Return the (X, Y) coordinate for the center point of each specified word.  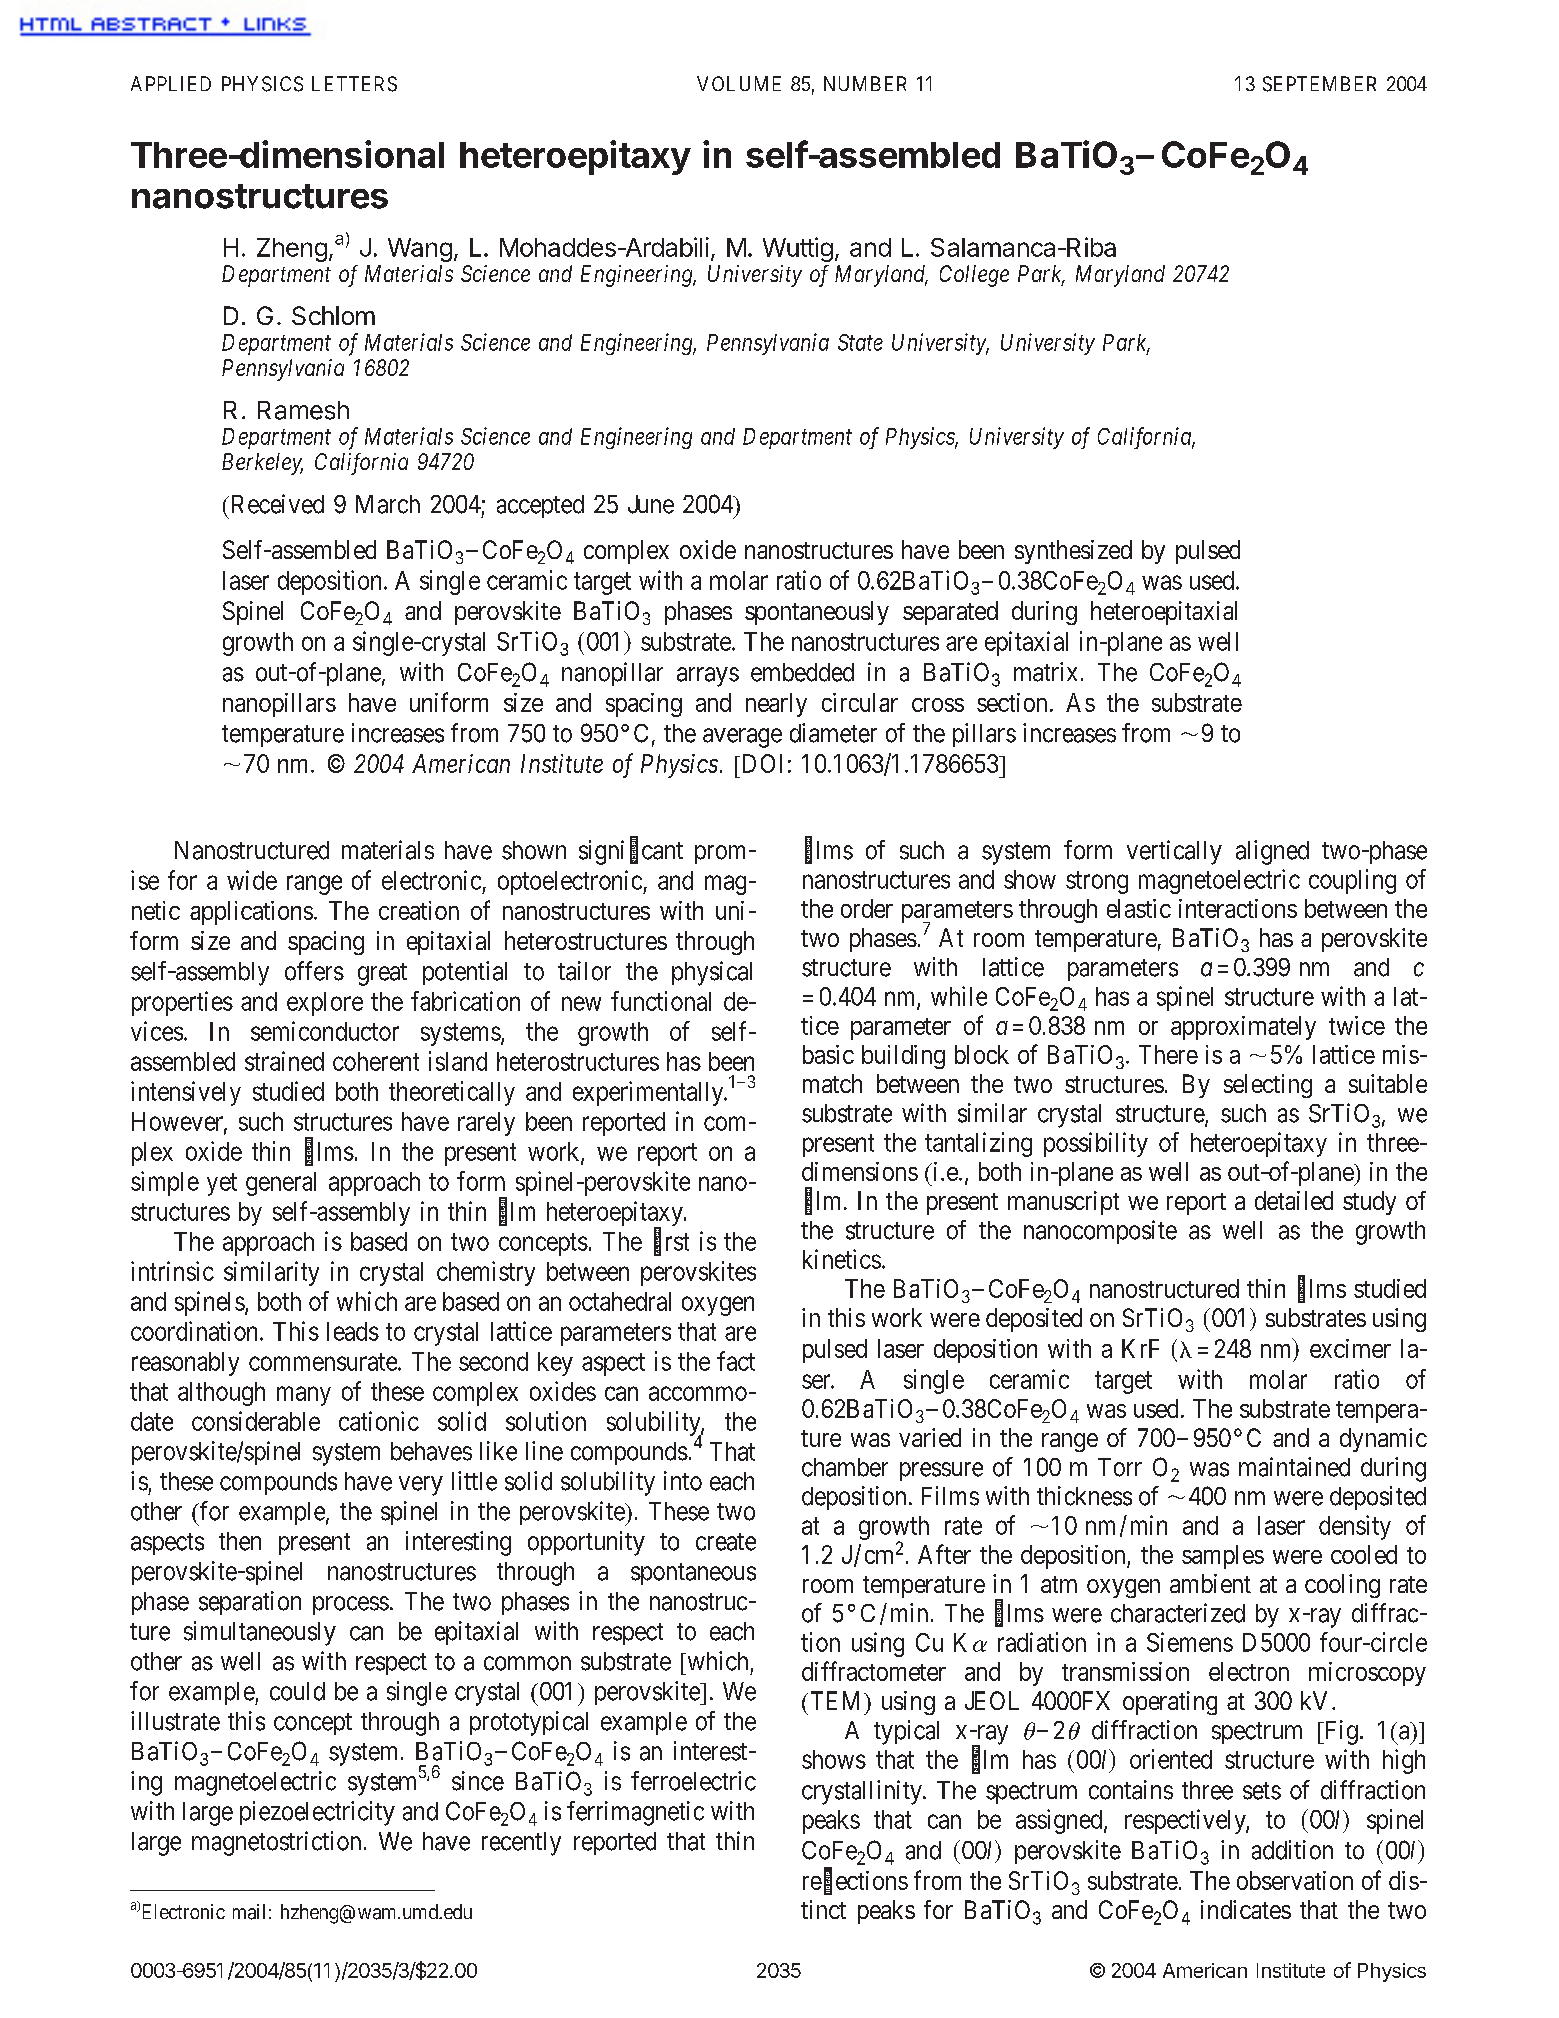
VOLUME (739, 83)
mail (249, 1912)
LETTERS (354, 84)
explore (325, 1004)
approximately (1243, 1028)
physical (712, 973)
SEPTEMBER (1319, 84)
